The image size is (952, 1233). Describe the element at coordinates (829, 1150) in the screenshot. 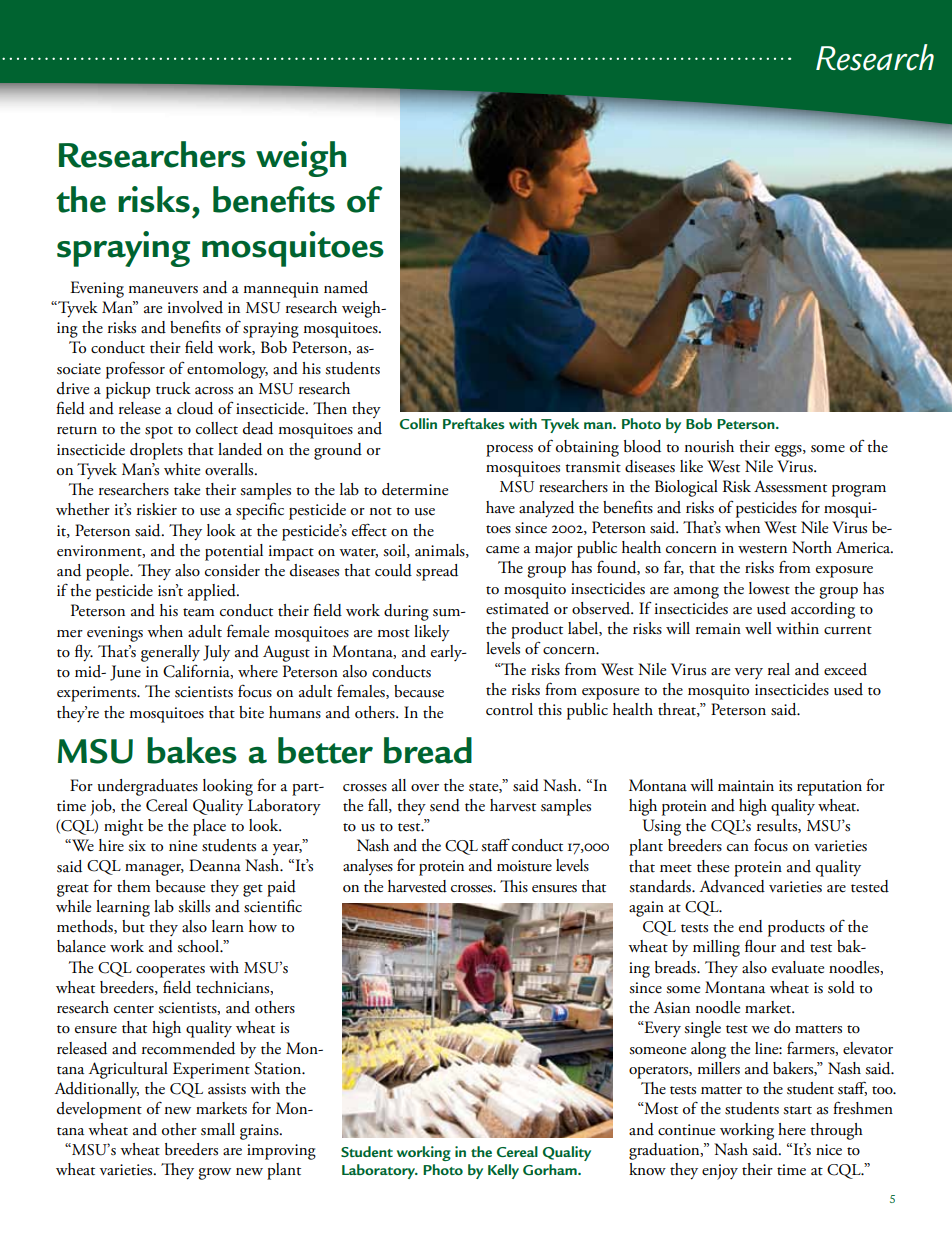

I see `nice` at that location.
